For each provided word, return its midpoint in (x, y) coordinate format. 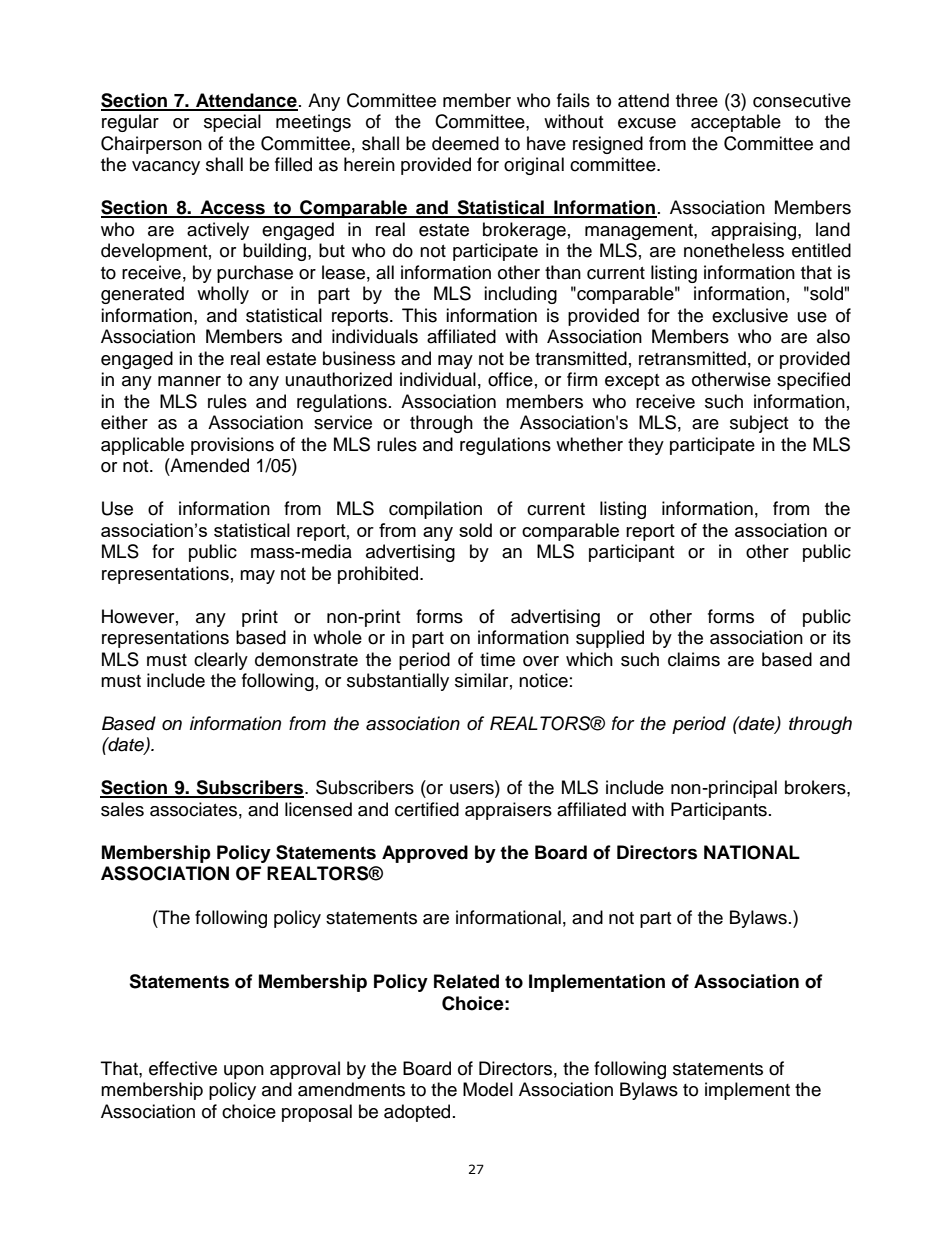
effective (183, 1068)
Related (466, 981)
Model (488, 1089)
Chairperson (151, 145)
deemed (465, 143)
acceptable (736, 123)
